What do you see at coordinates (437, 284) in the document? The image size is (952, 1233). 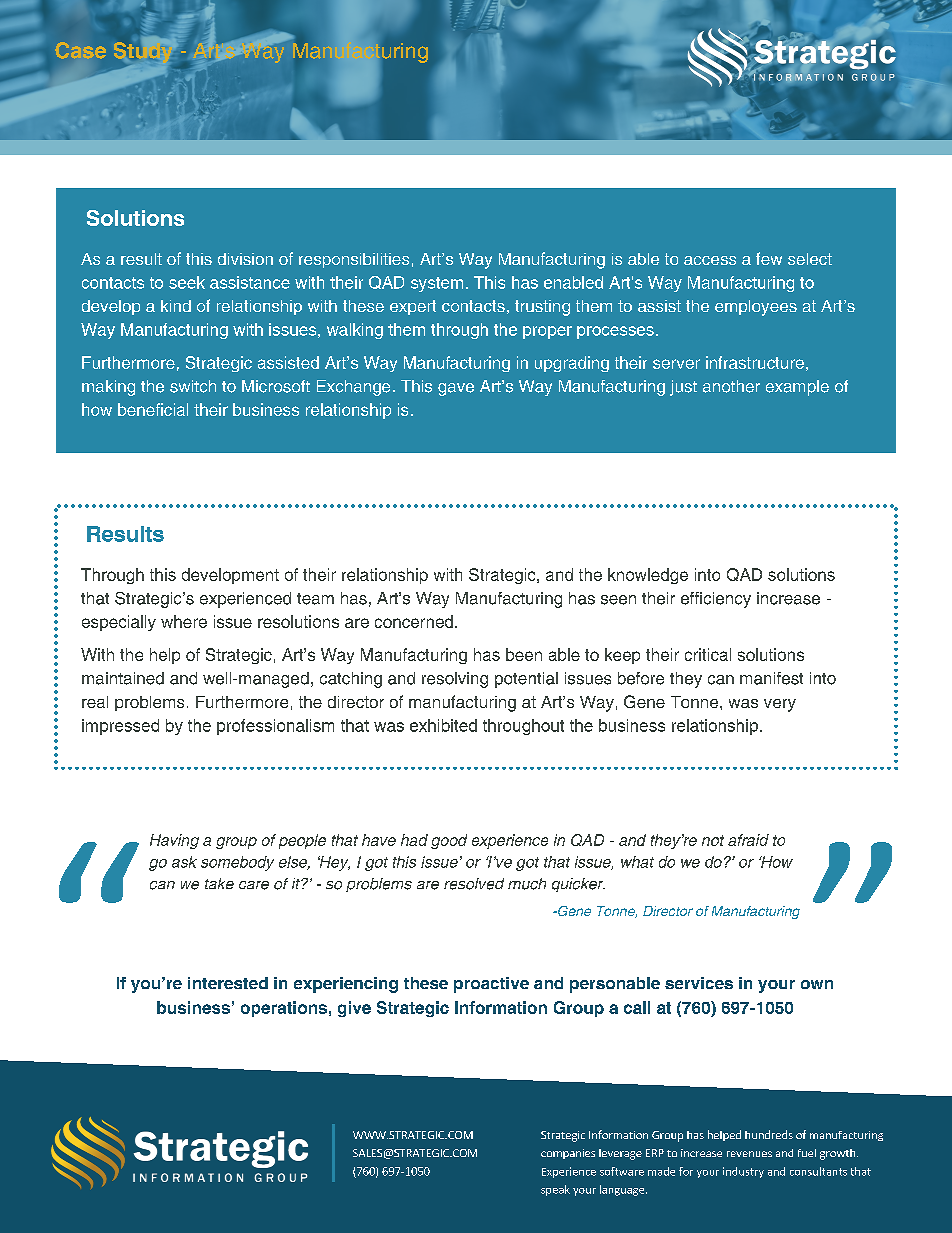 I see `system` at bounding box center [437, 284].
